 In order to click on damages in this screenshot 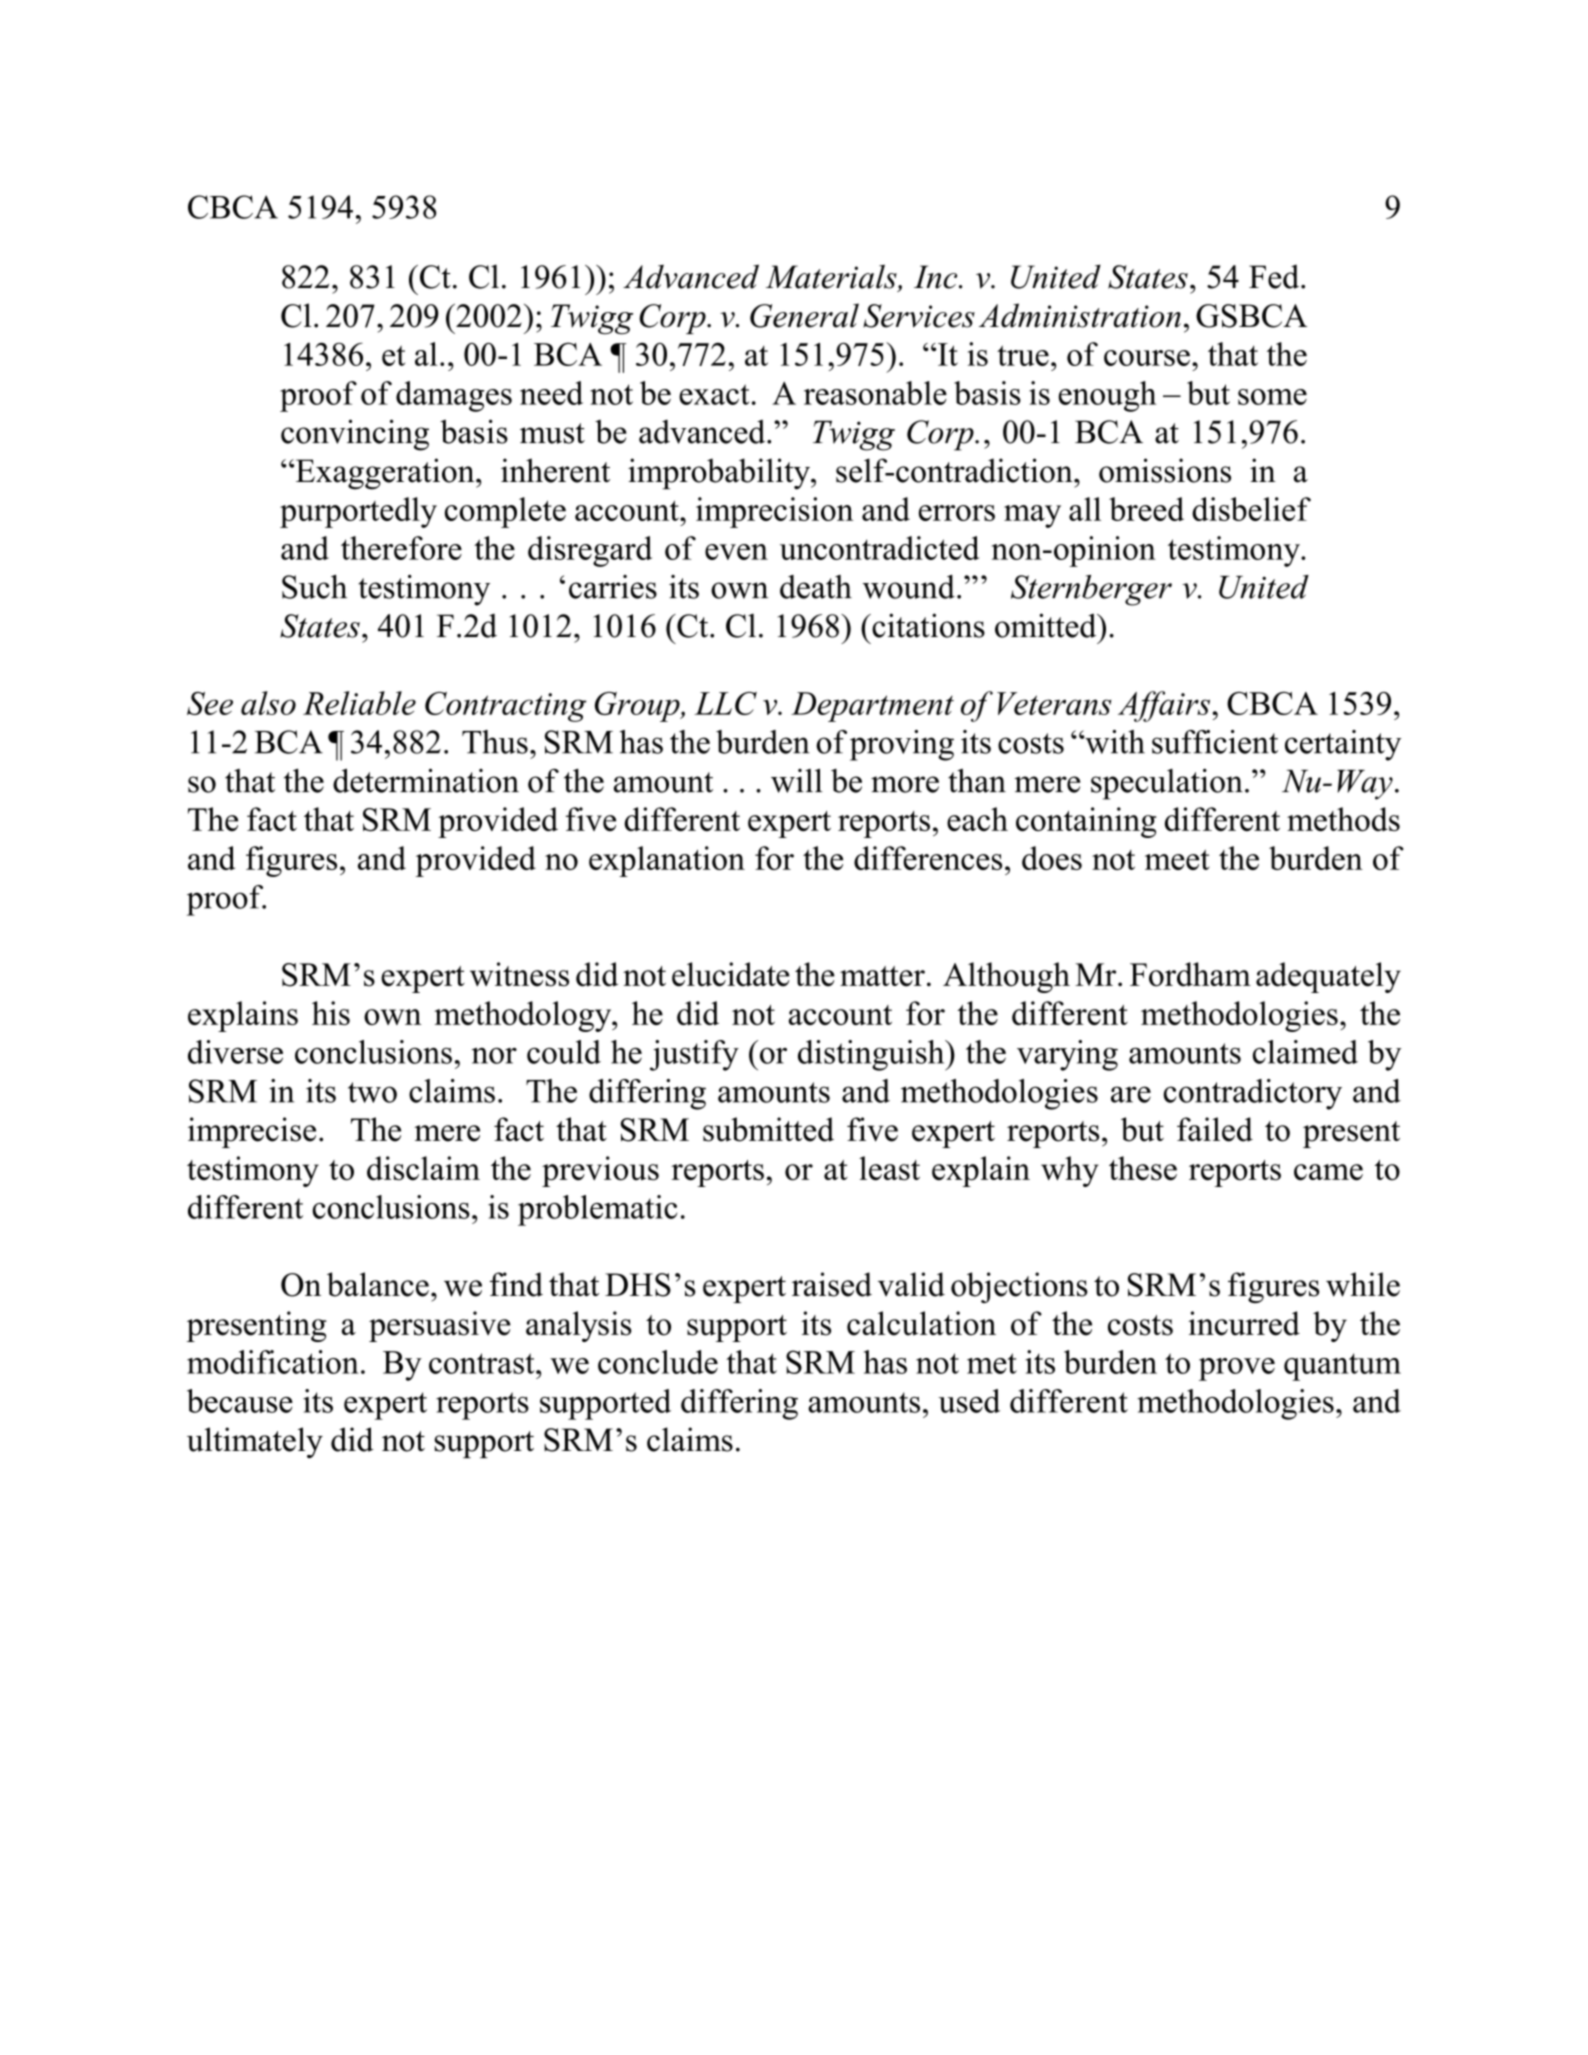, I will do `click(454, 396)`.
